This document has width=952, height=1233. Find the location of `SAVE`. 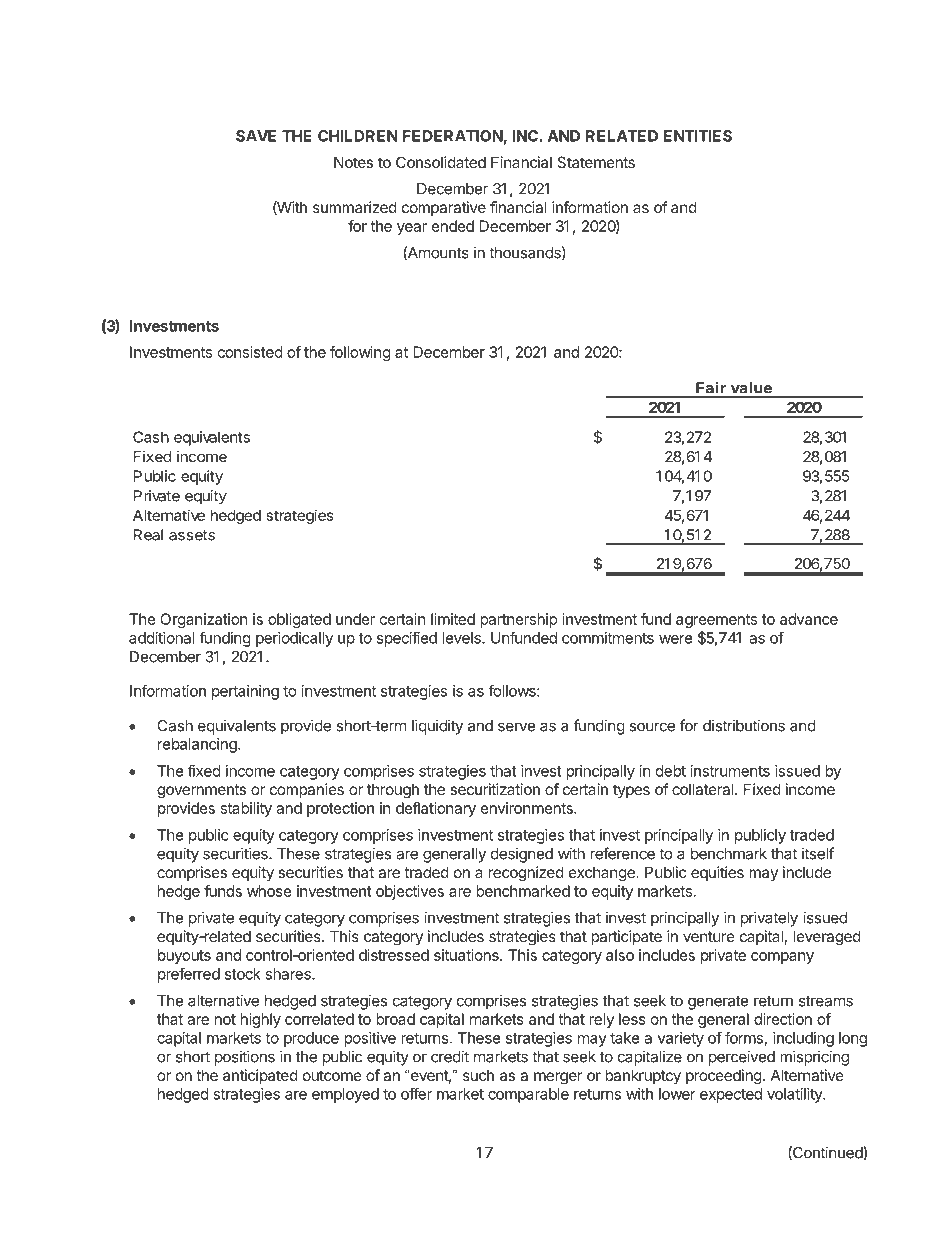

SAVE is located at coordinates (256, 136).
